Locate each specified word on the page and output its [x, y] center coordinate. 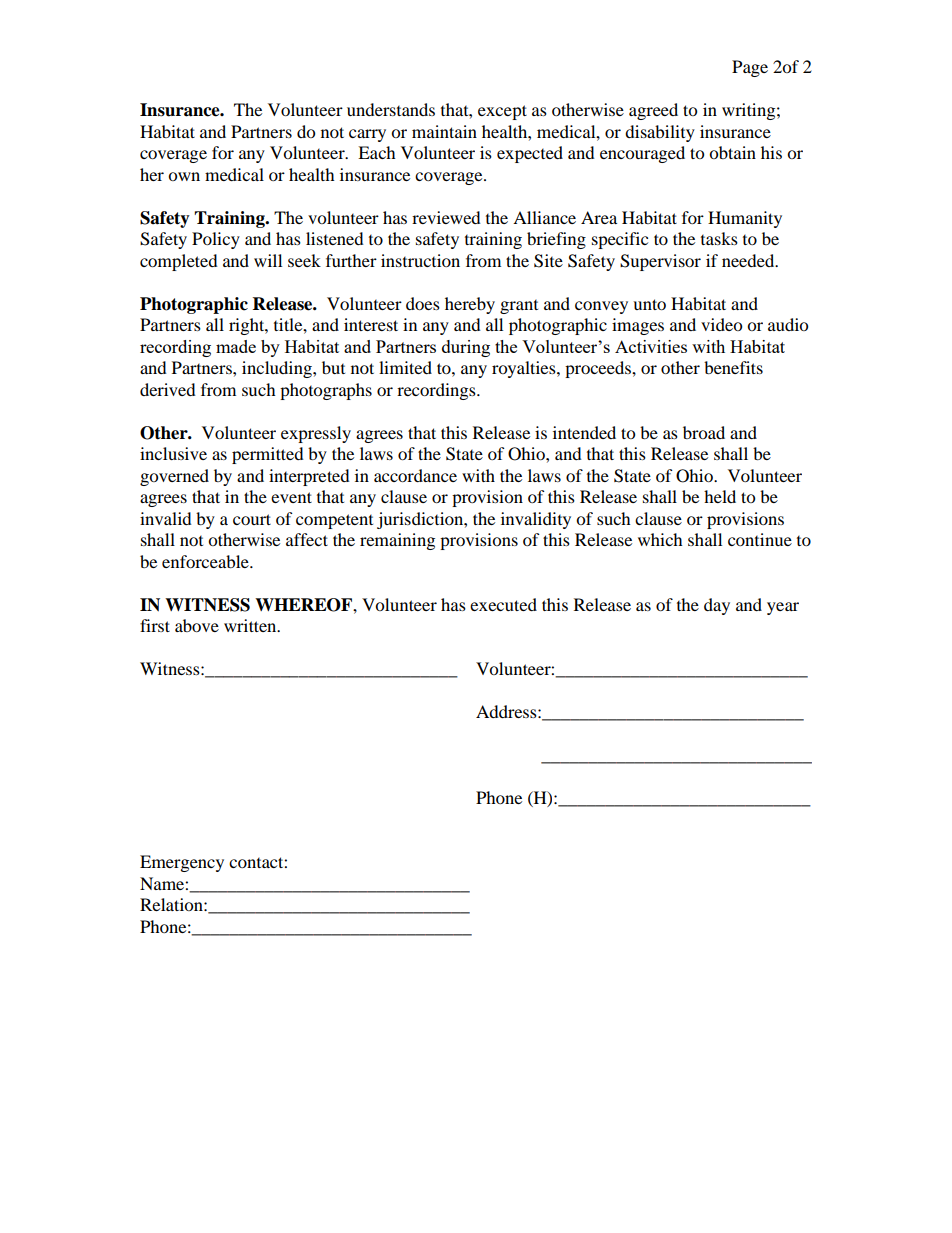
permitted [268, 455]
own [184, 176]
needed [749, 260]
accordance [415, 475]
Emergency [182, 863]
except [502, 112]
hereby [470, 305]
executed [503, 604]
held [720, 496]
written [251, 625]
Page [750, 68]
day [717, 606]
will [268, 260]
